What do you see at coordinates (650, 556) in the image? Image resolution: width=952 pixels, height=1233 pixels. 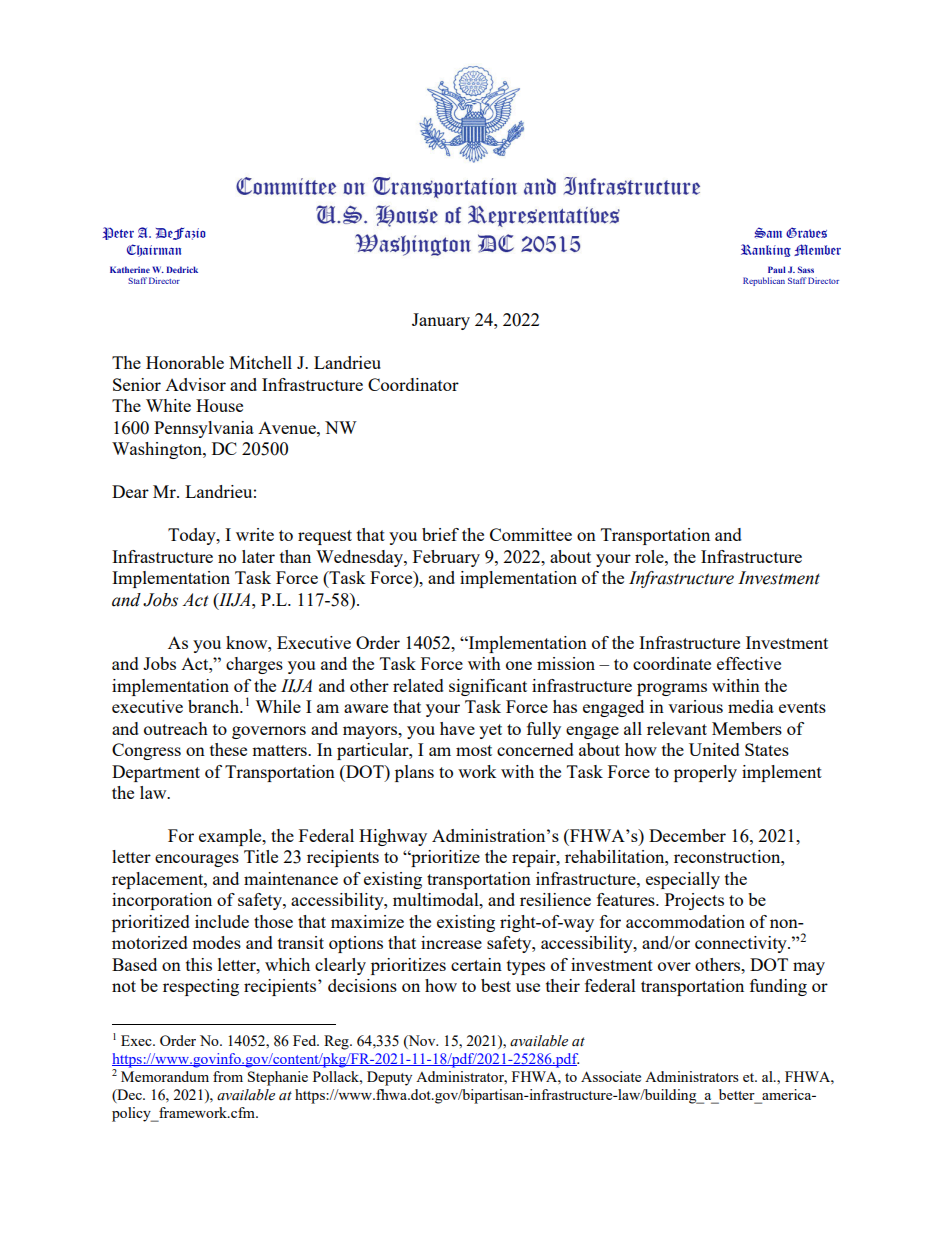 I see `role` at bounding box center [650, 556].
